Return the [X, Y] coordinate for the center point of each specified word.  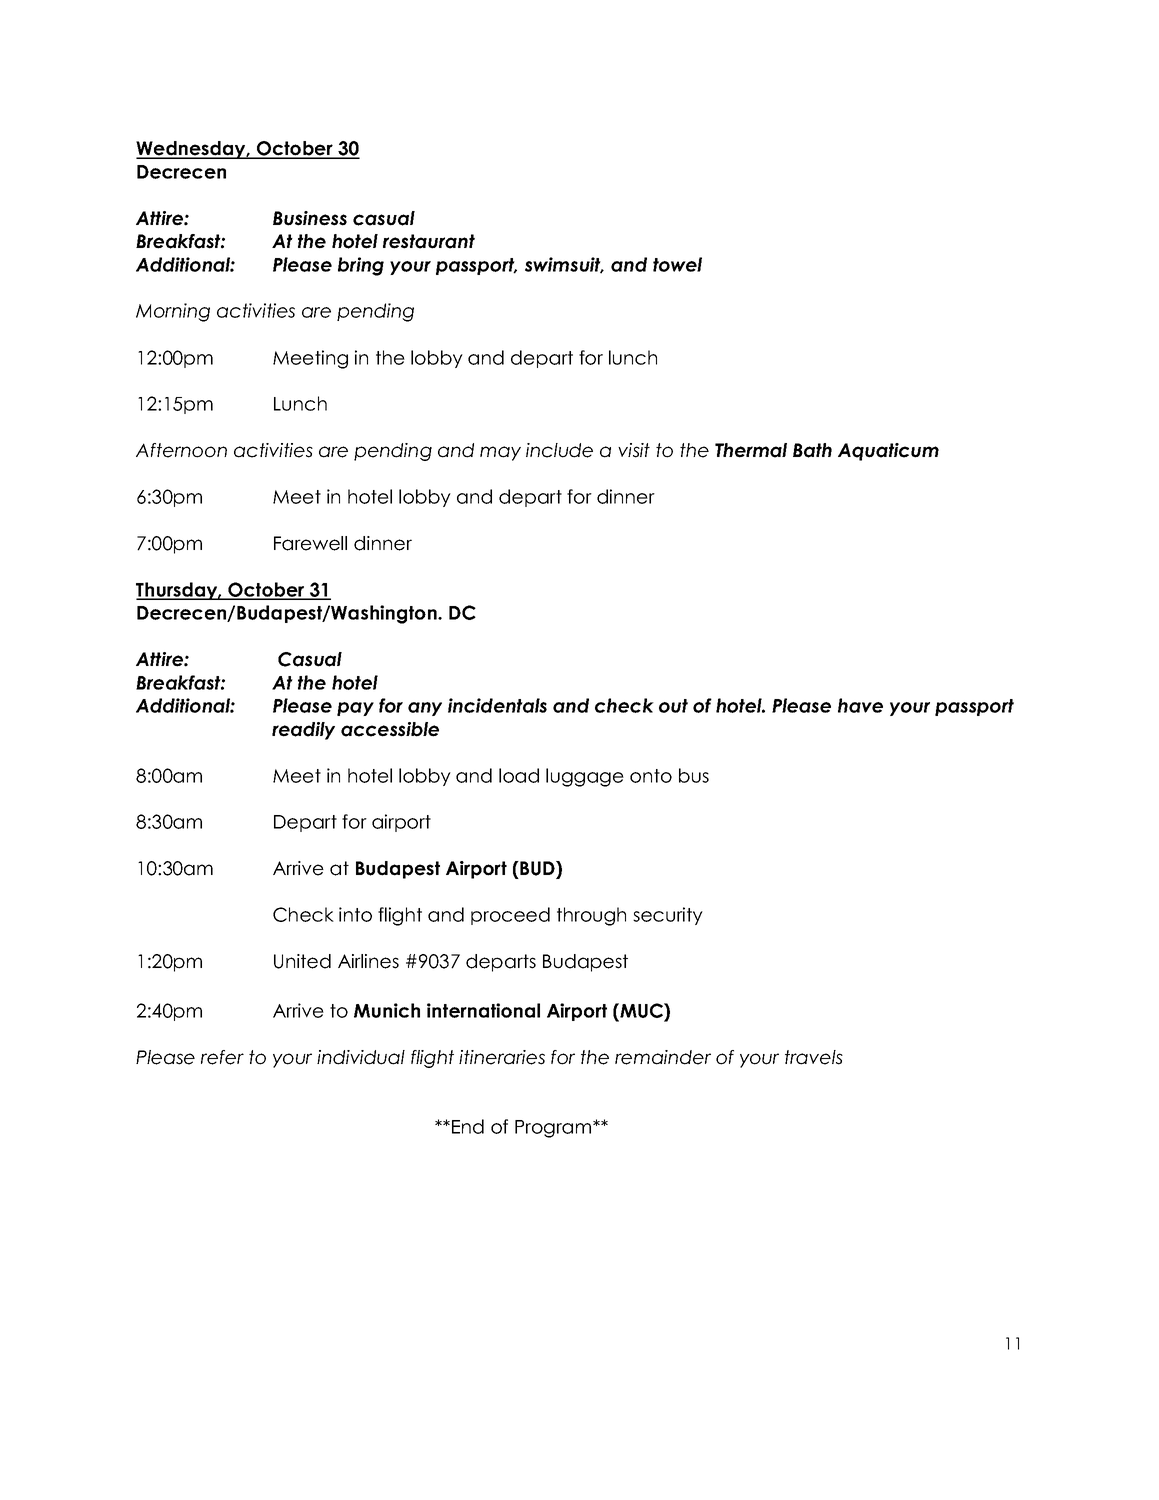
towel [677, 264]
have [860, 705]
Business [310, 218]
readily [303, 731]
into [355, 914]
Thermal [751, 450]
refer [222, 1057]
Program [554, 1129]
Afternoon [181, 450]
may [500, 453]
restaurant [429, 241]
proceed [510, 916]
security [668, 916]
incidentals [497, 705]
